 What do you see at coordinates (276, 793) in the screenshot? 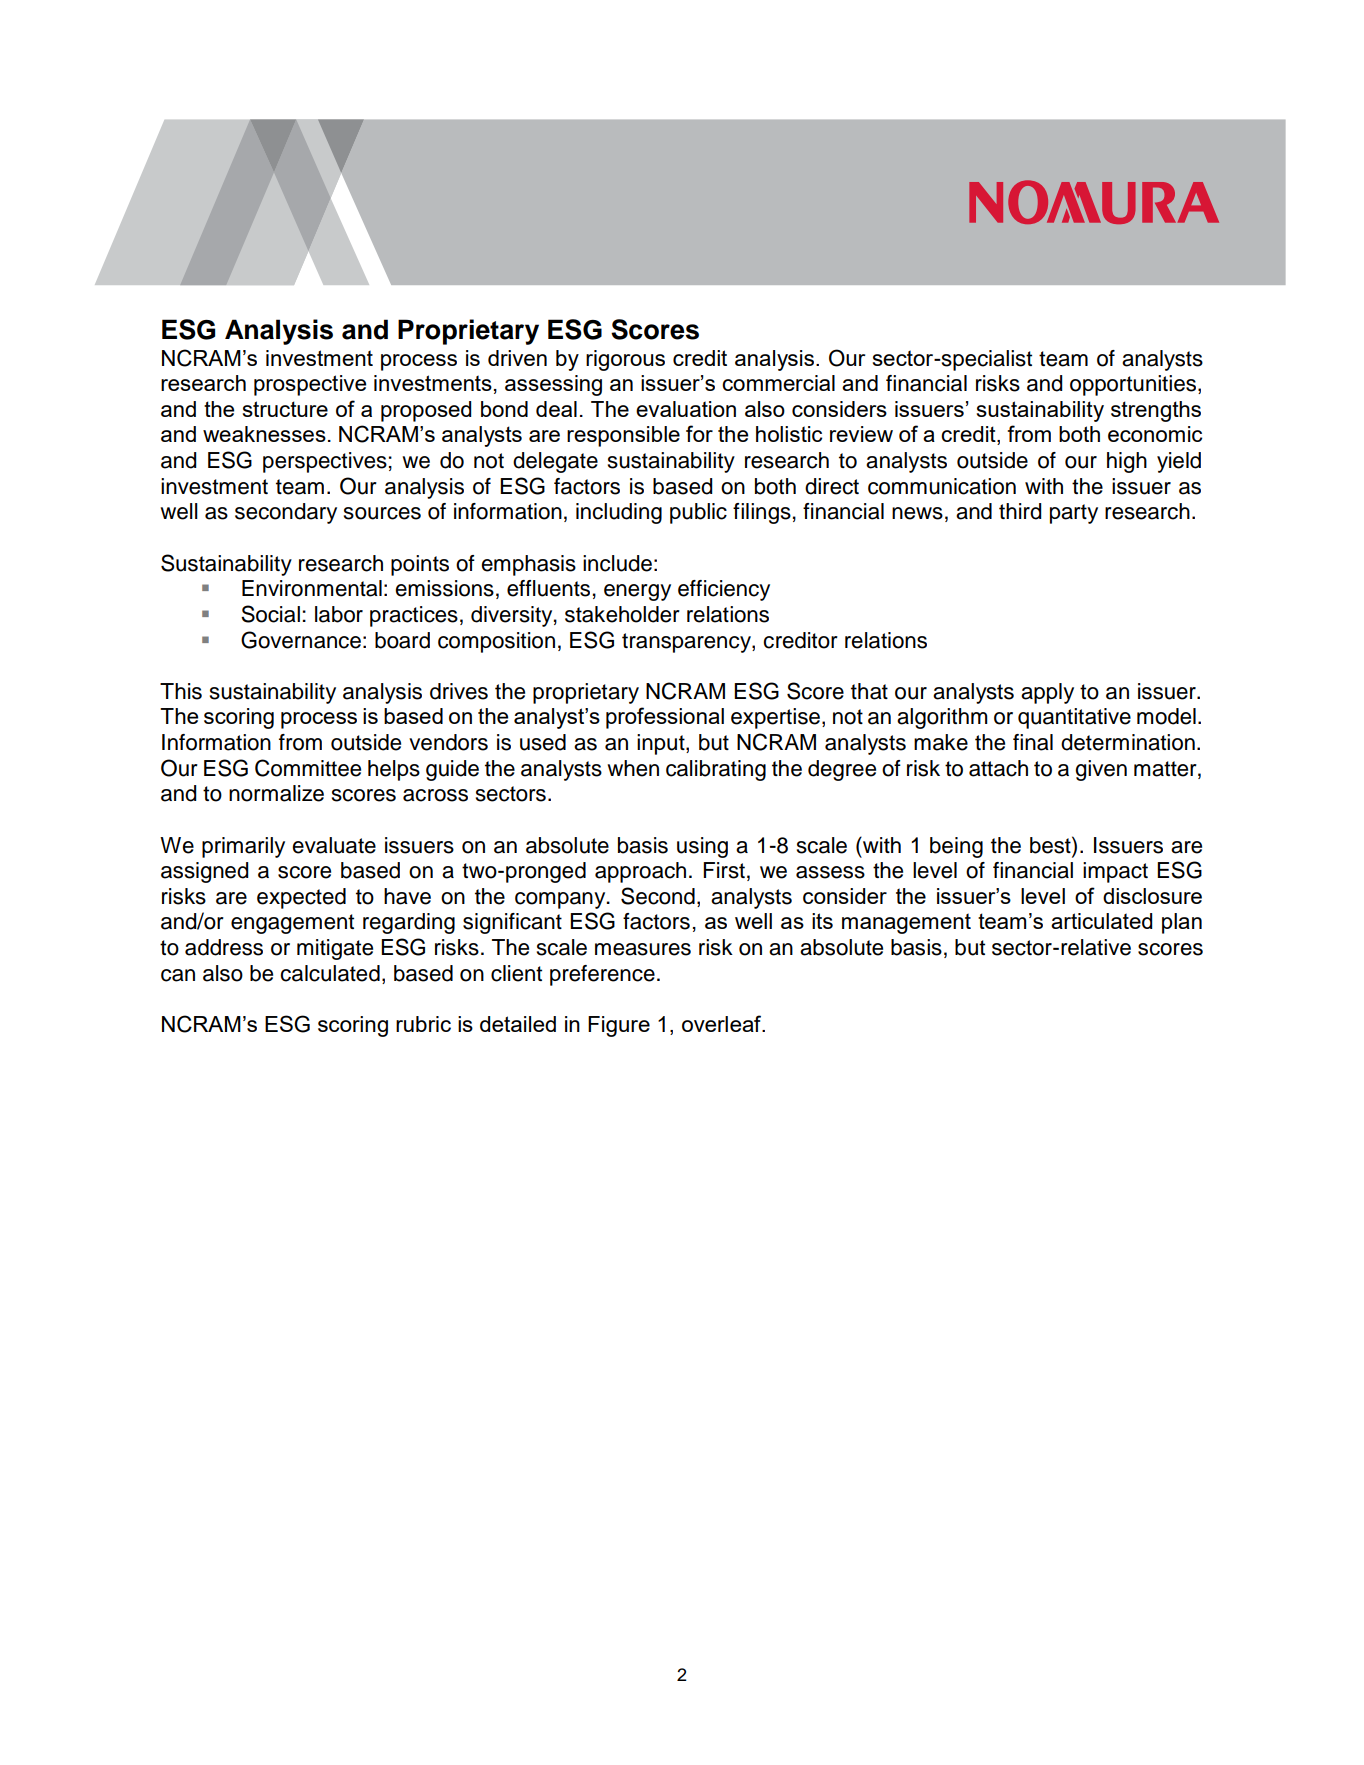
I see `normalize` at bounding box center [276, 793].
